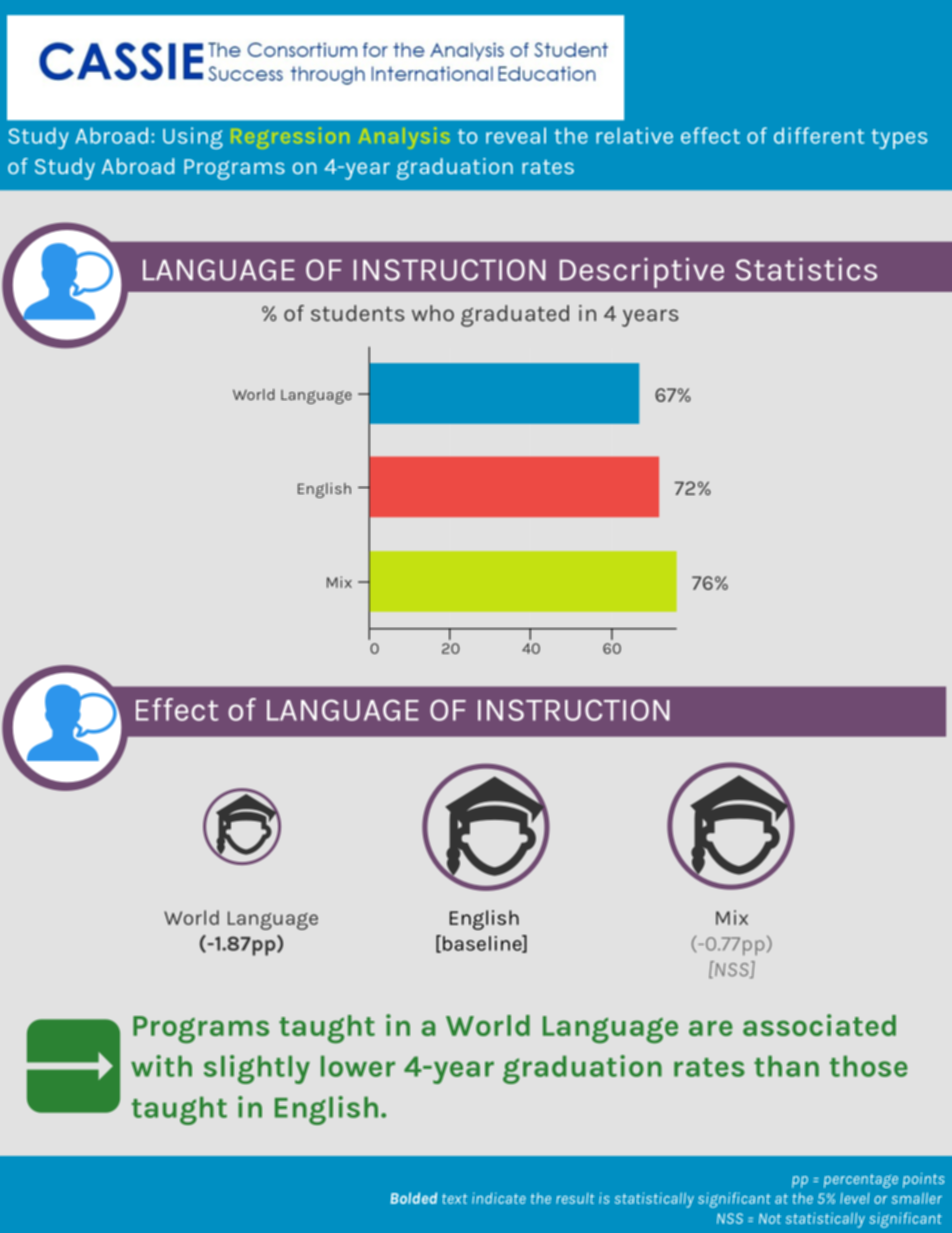 This image has height=1233, width=952. What do you see at coordinates (358, 313) in the image?
I see `students` at bounding box center [358, 313].
